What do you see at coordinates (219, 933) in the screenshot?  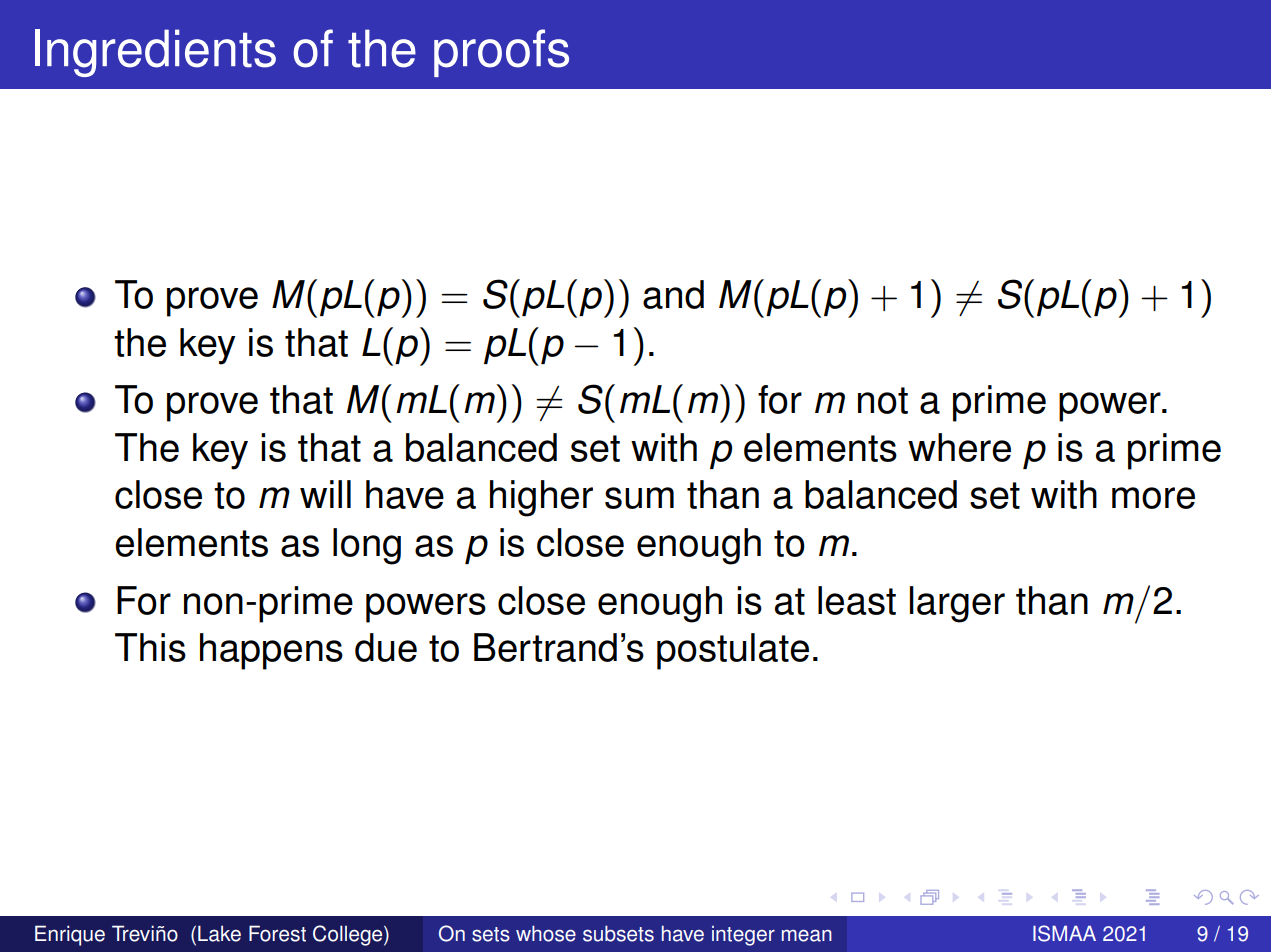 I see `Lake` at bounding box center [219, 933].
